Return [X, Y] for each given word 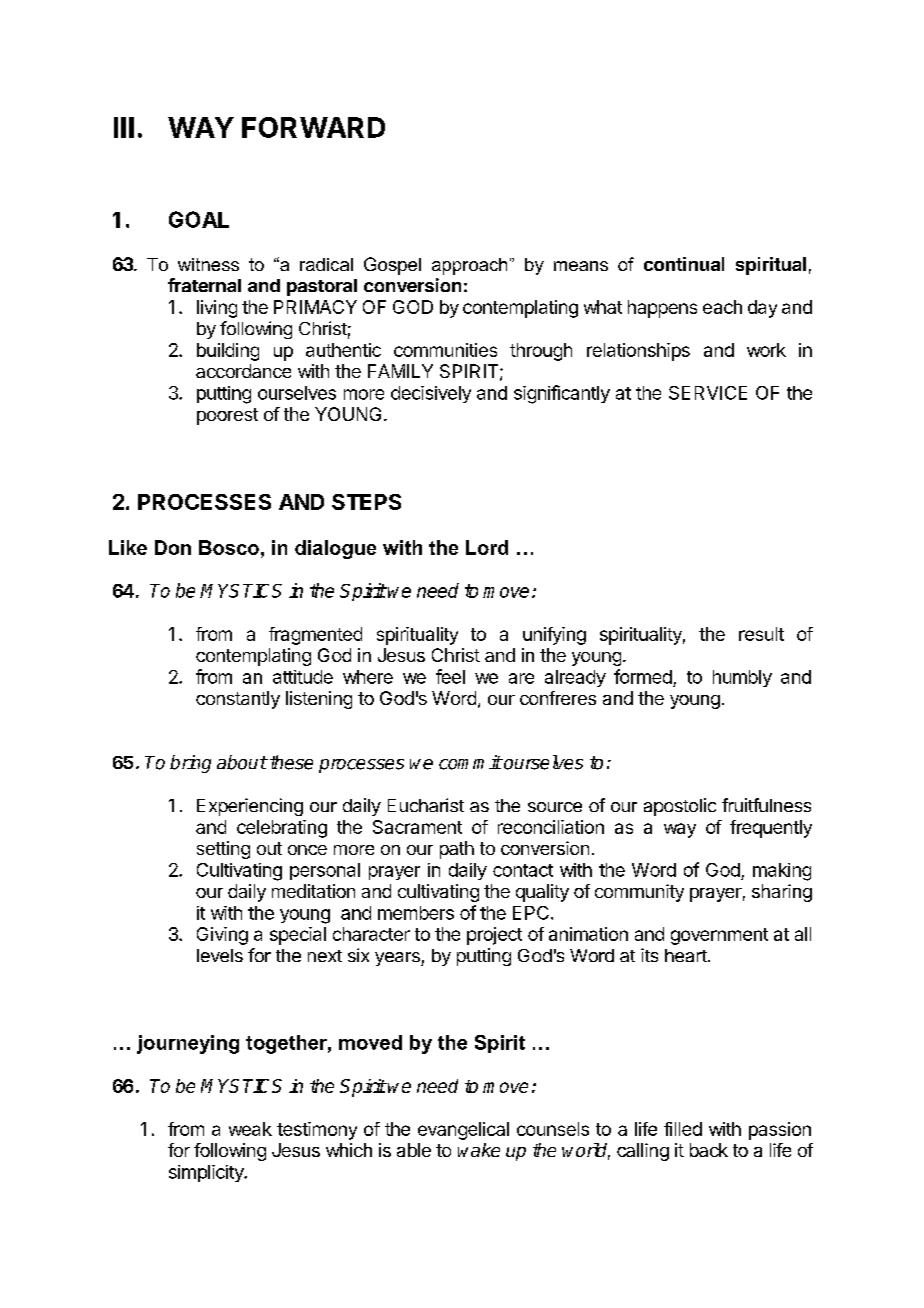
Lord [487, 547]
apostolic [680, 807]
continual [684, 264]
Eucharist [426, 805]
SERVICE [708, 393]
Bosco [229, 547]
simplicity [207, 1173]
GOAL [199, 219]
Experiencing [250, 807]
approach [469, 266]
